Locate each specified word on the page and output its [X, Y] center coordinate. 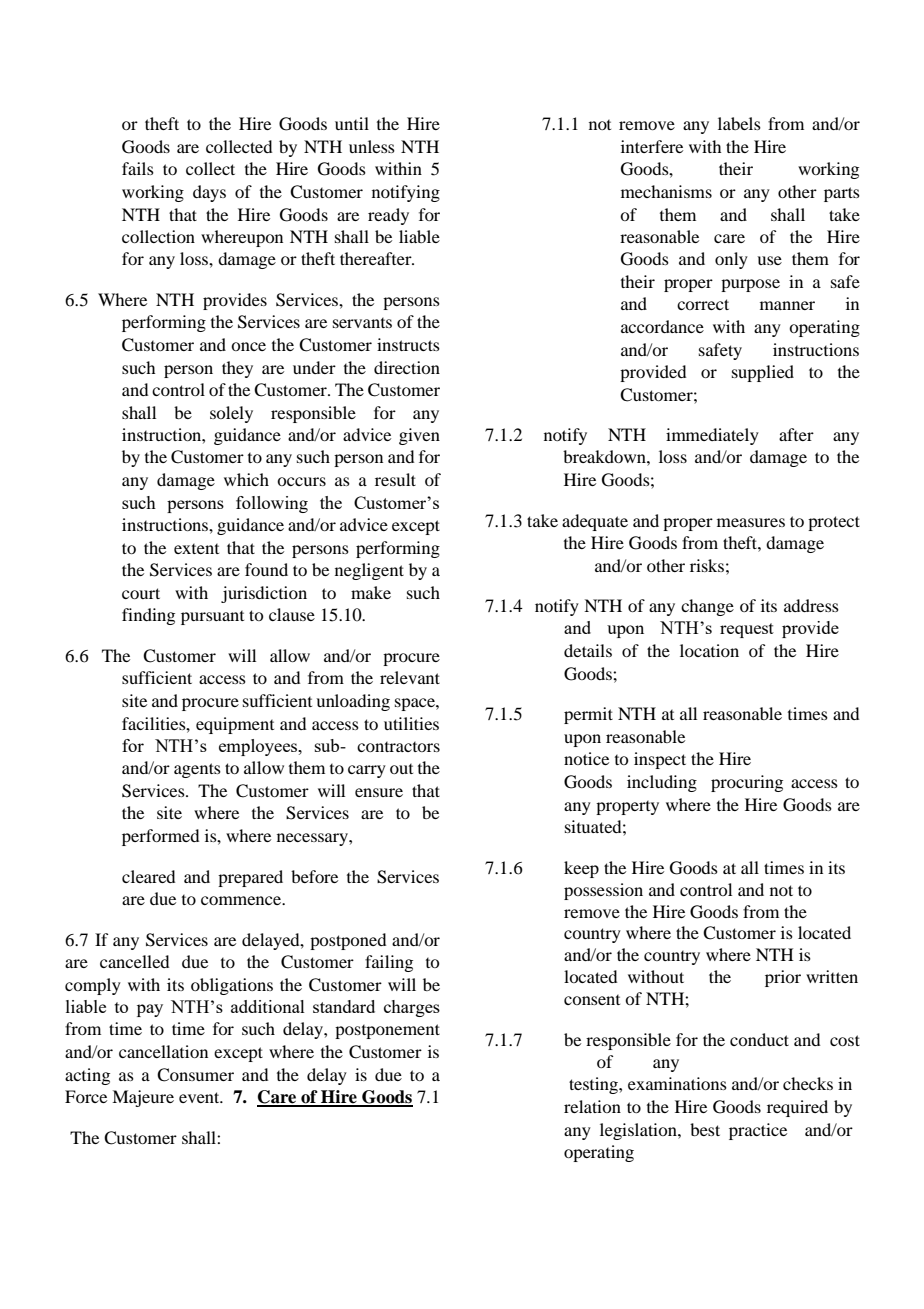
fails [138, 168]
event [200, 1097]
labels [739, 123]
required [797, 1108]
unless [372, 146]
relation [592, 1106]
